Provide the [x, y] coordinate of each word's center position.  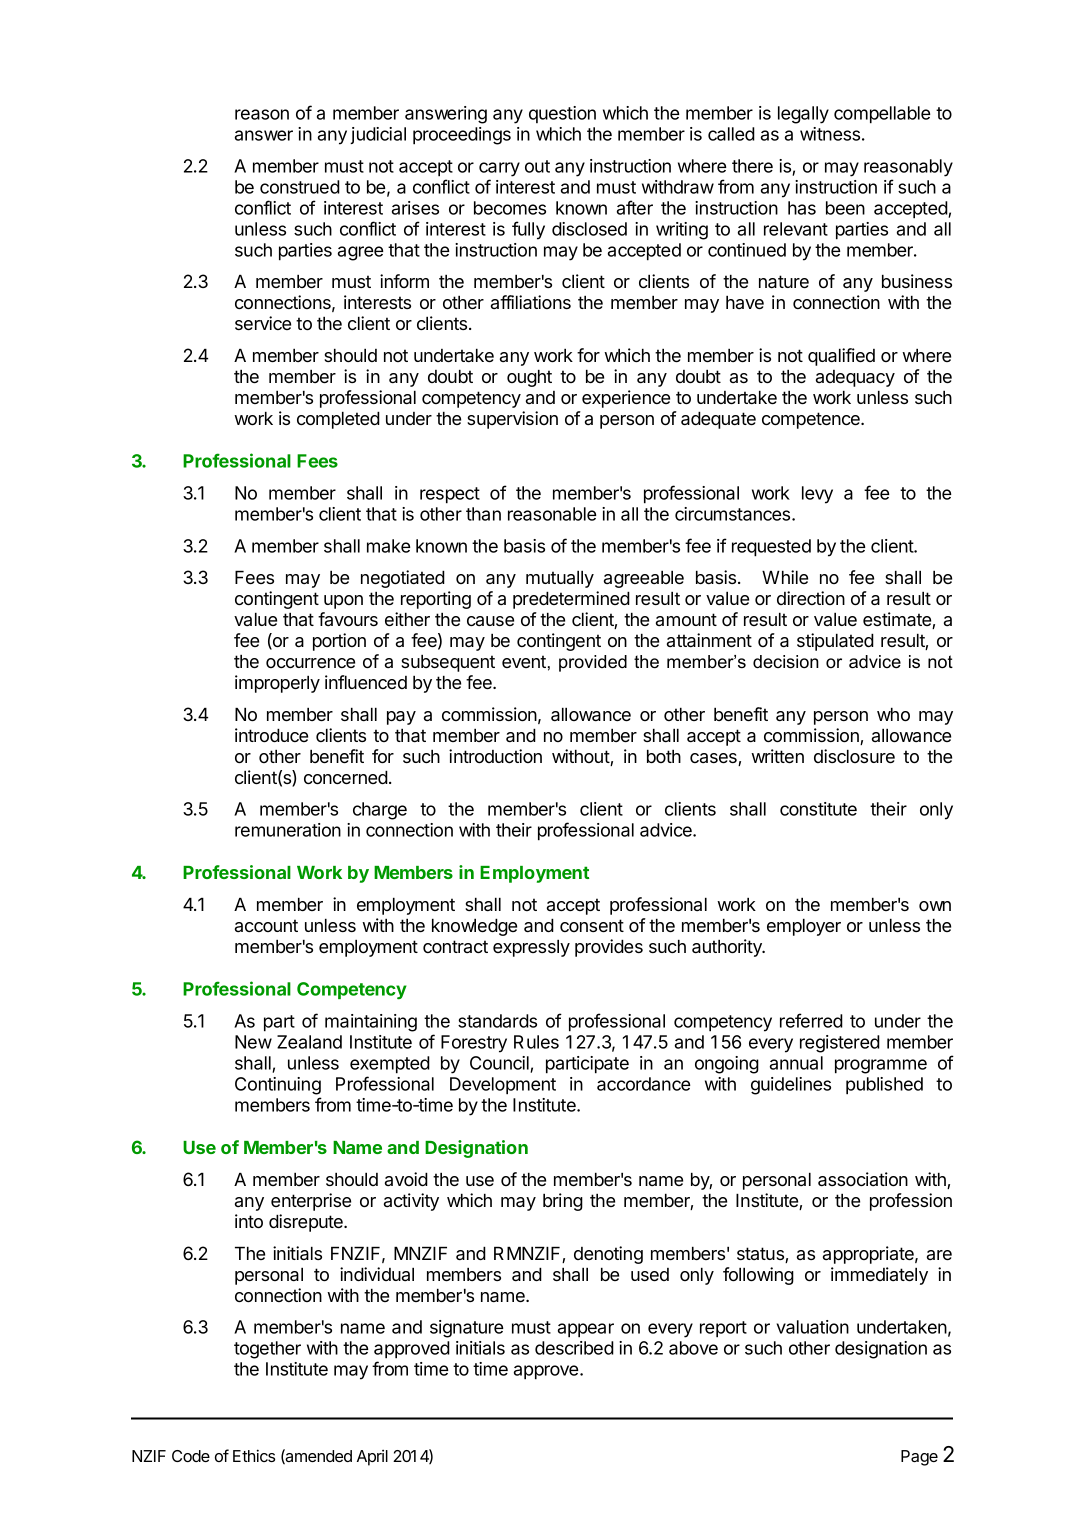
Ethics [254, 1455]
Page [919, 1458]
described [574, 1348]
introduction [495, 756]
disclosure [854, 756]
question [562, 114]
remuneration [288, 830]
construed [300, 187]
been [845, 208]
